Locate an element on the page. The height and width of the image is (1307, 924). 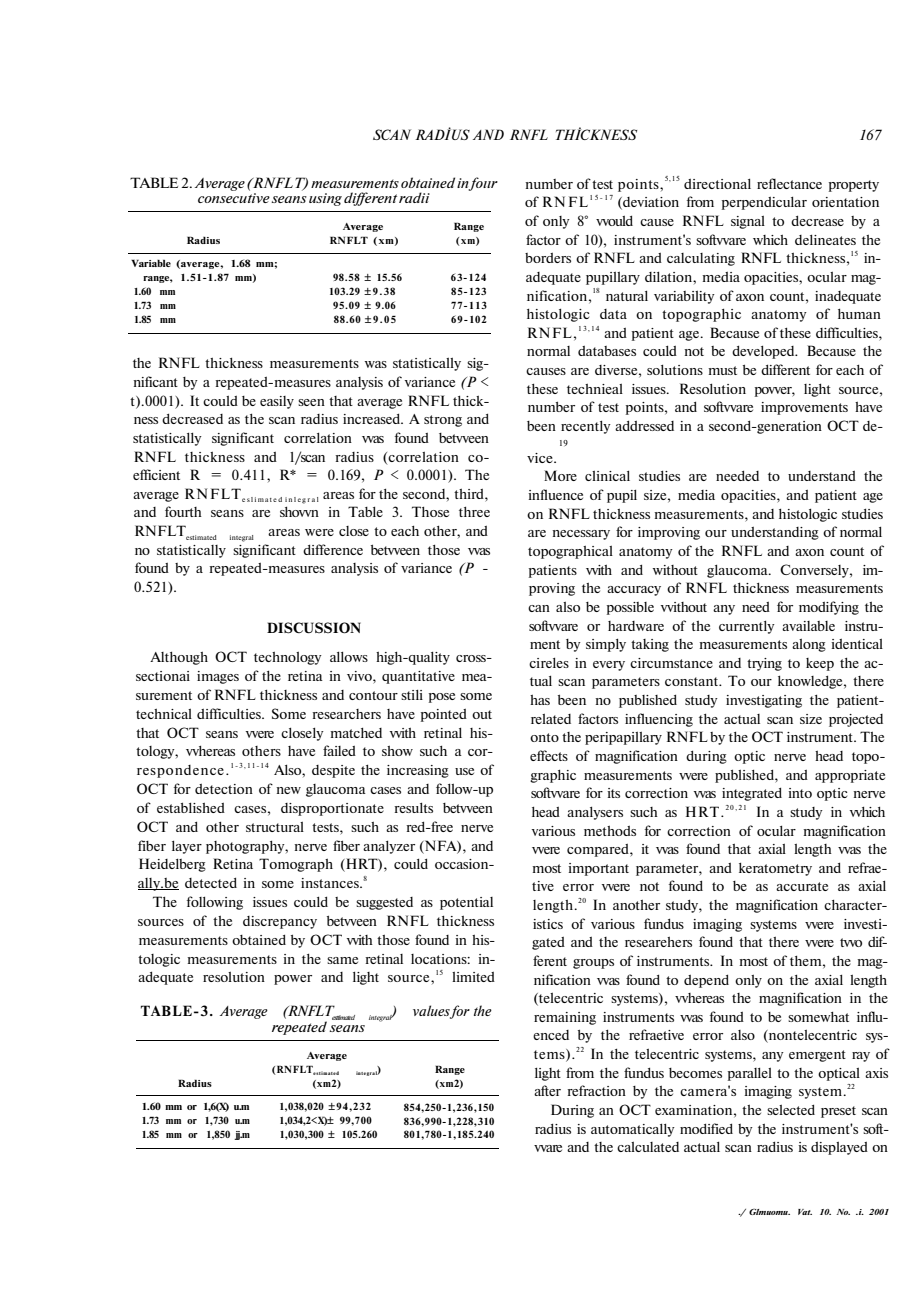
technology is located at coordinates (288, 658).
